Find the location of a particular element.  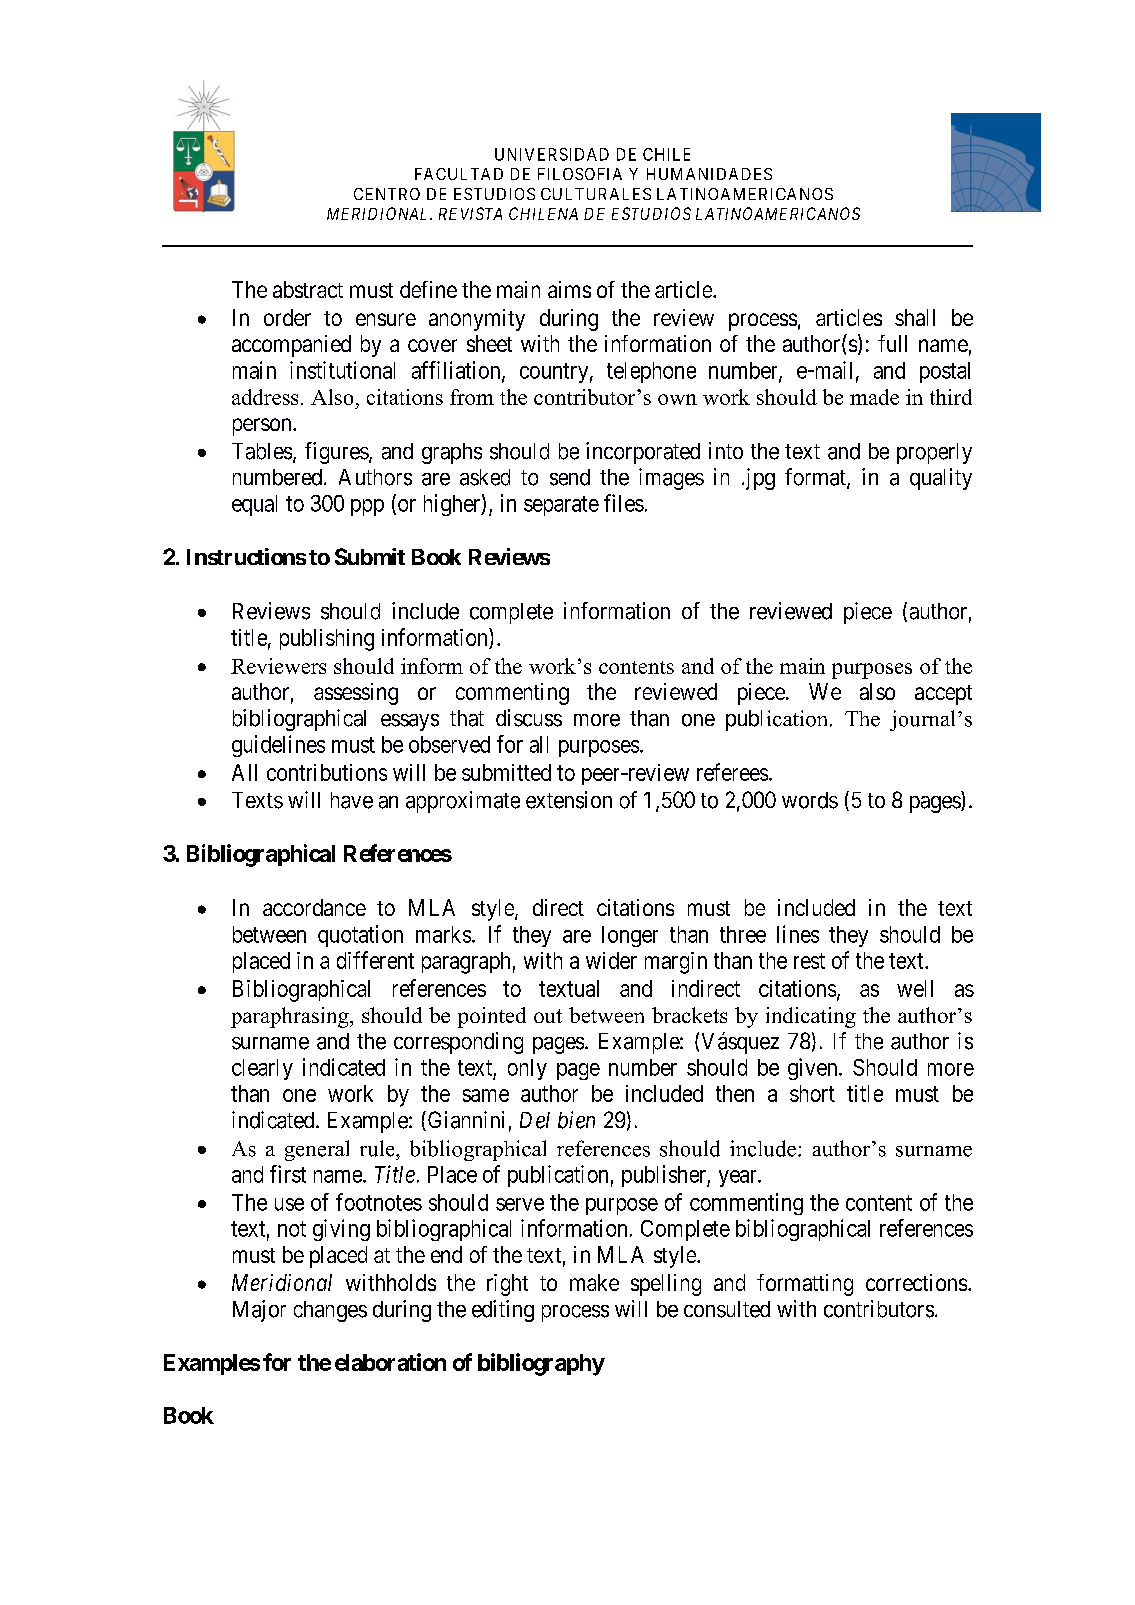

changes is located at coordinates (330, 1311).
